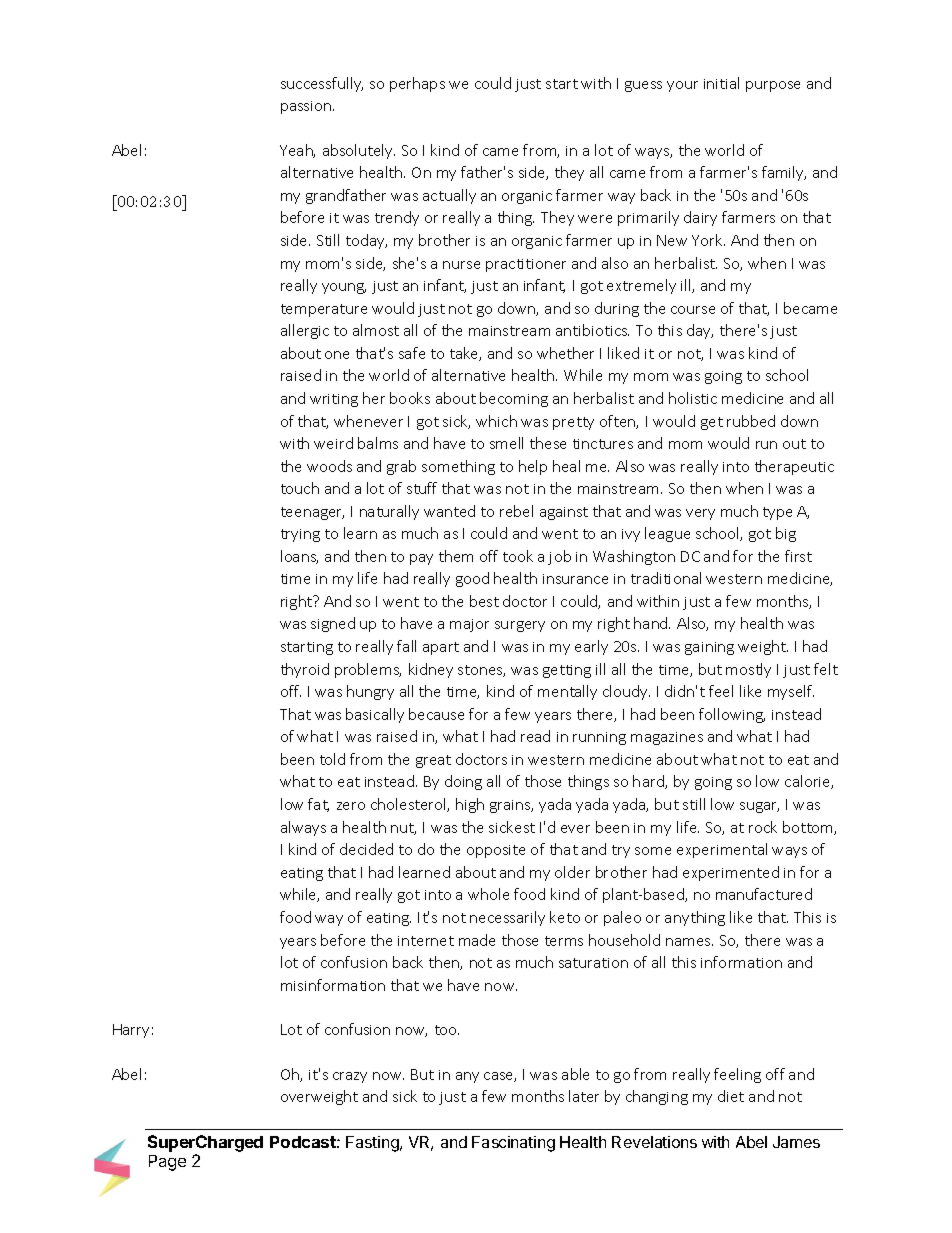  Describe the element at coordinates (300, 535) in the page. I see `trying` at that location.
